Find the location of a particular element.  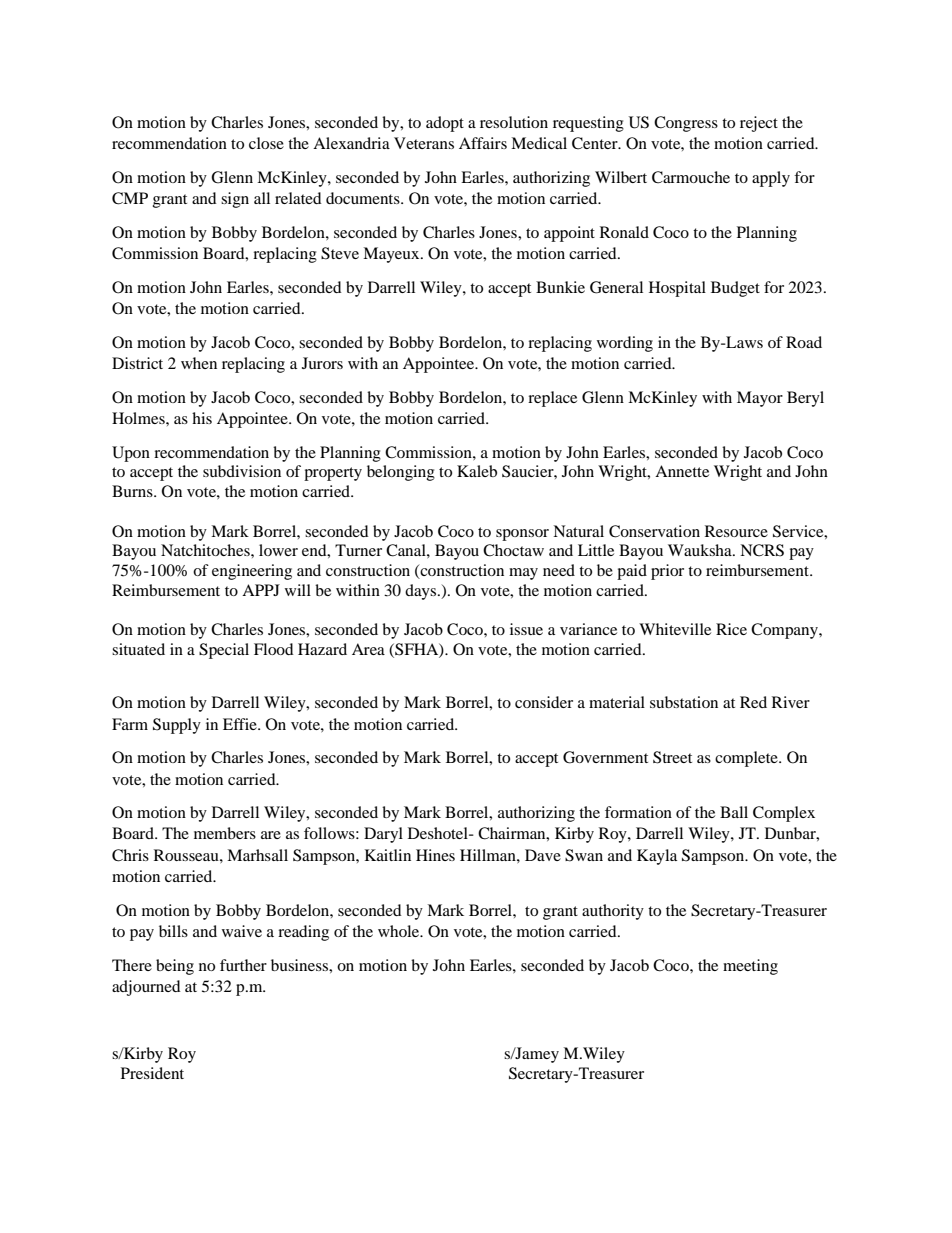

Ball is located at coordinates (734, 812).
